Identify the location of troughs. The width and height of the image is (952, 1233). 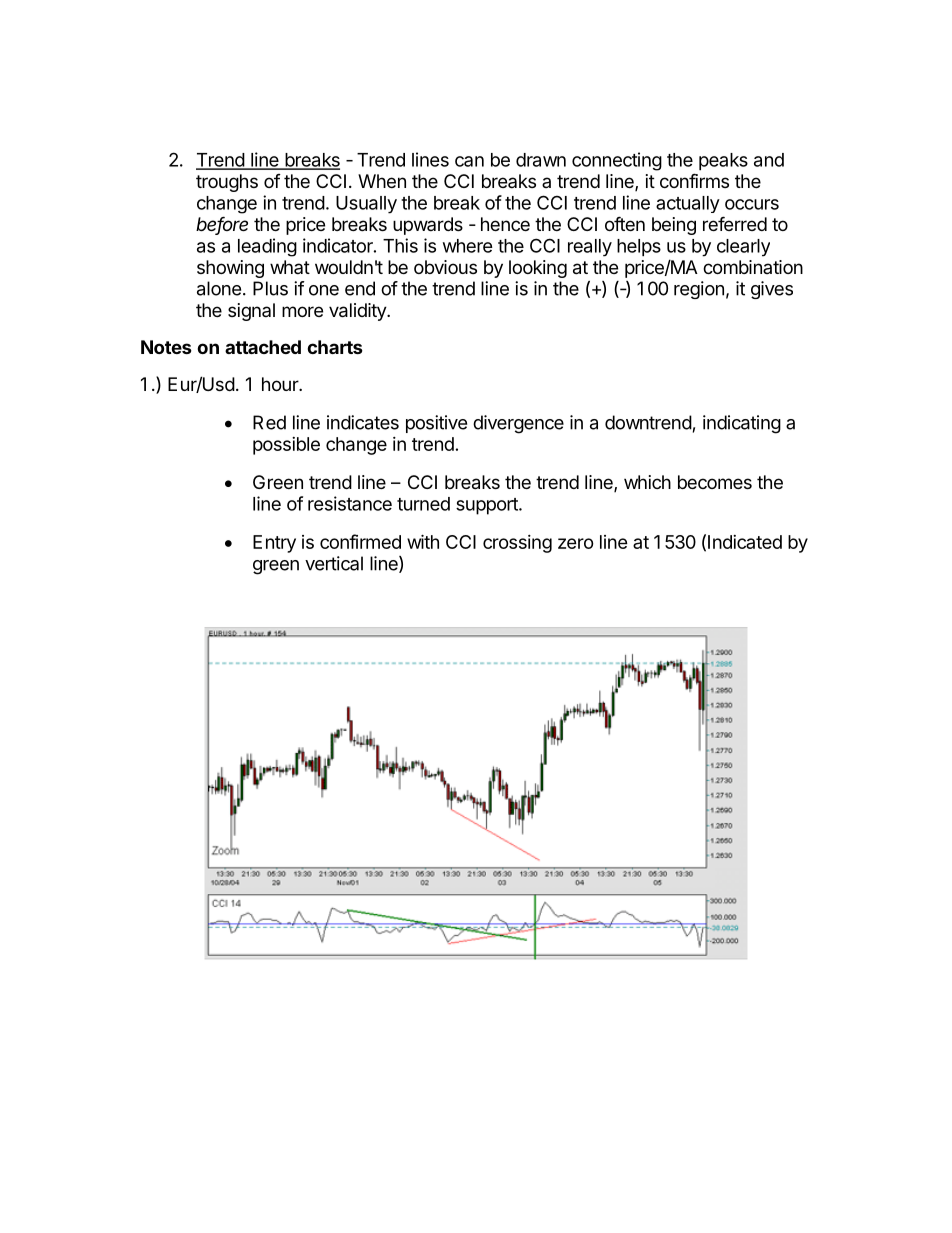
(227, 183).
